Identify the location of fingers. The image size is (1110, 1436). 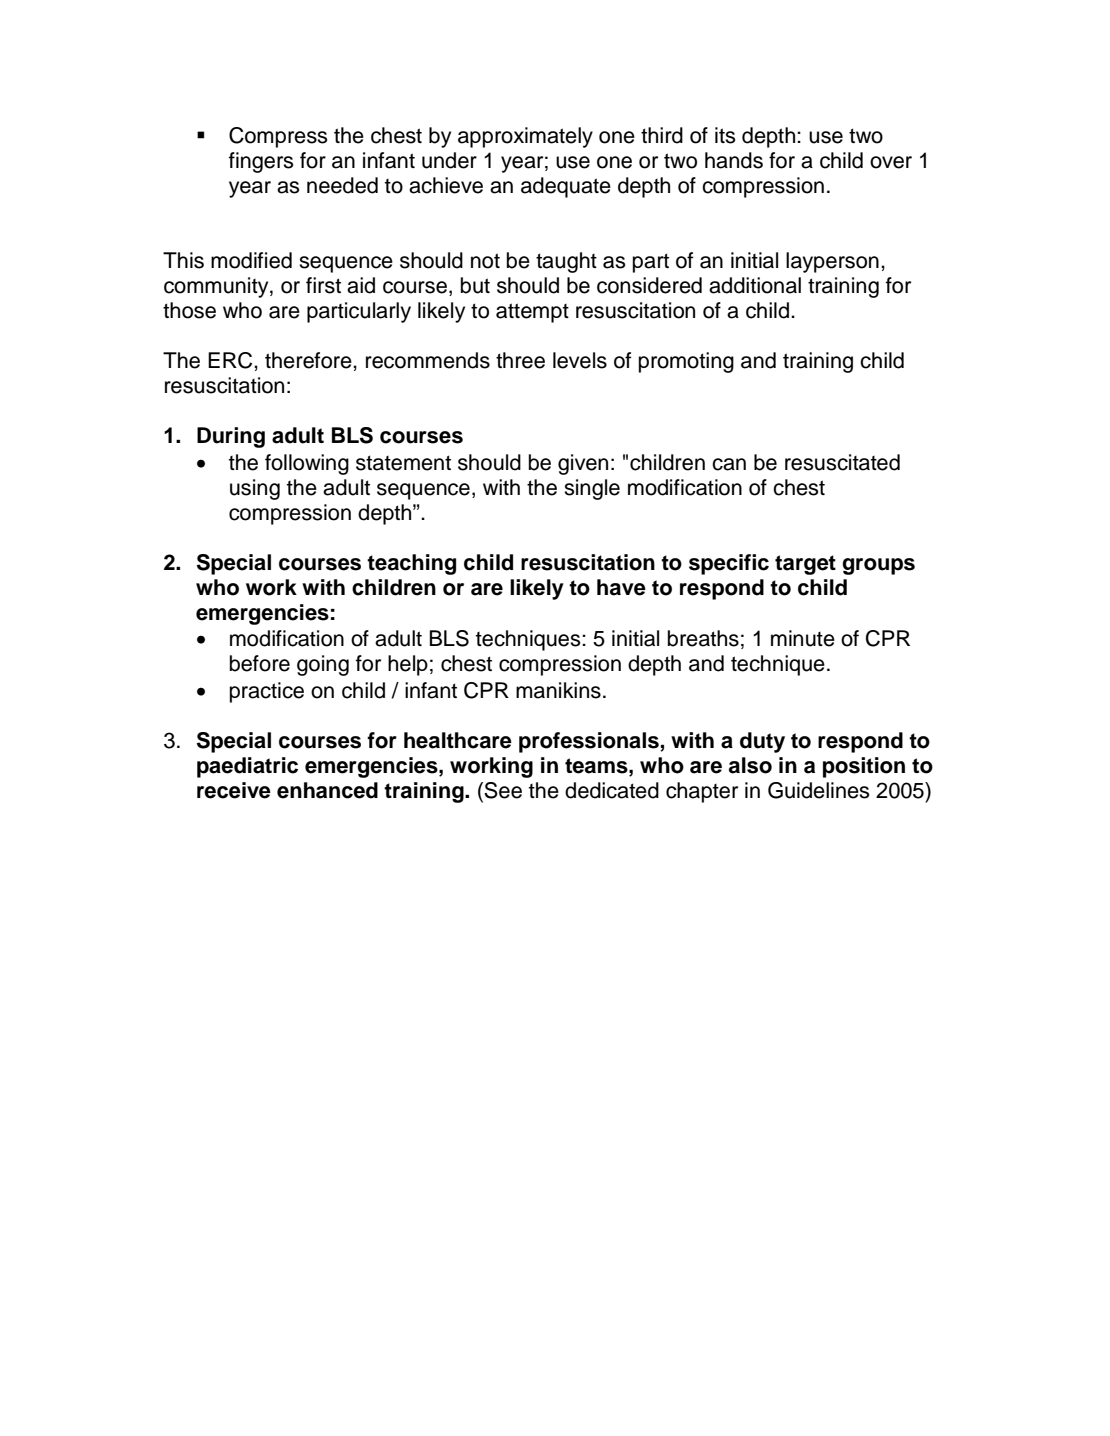
(261, 162).
